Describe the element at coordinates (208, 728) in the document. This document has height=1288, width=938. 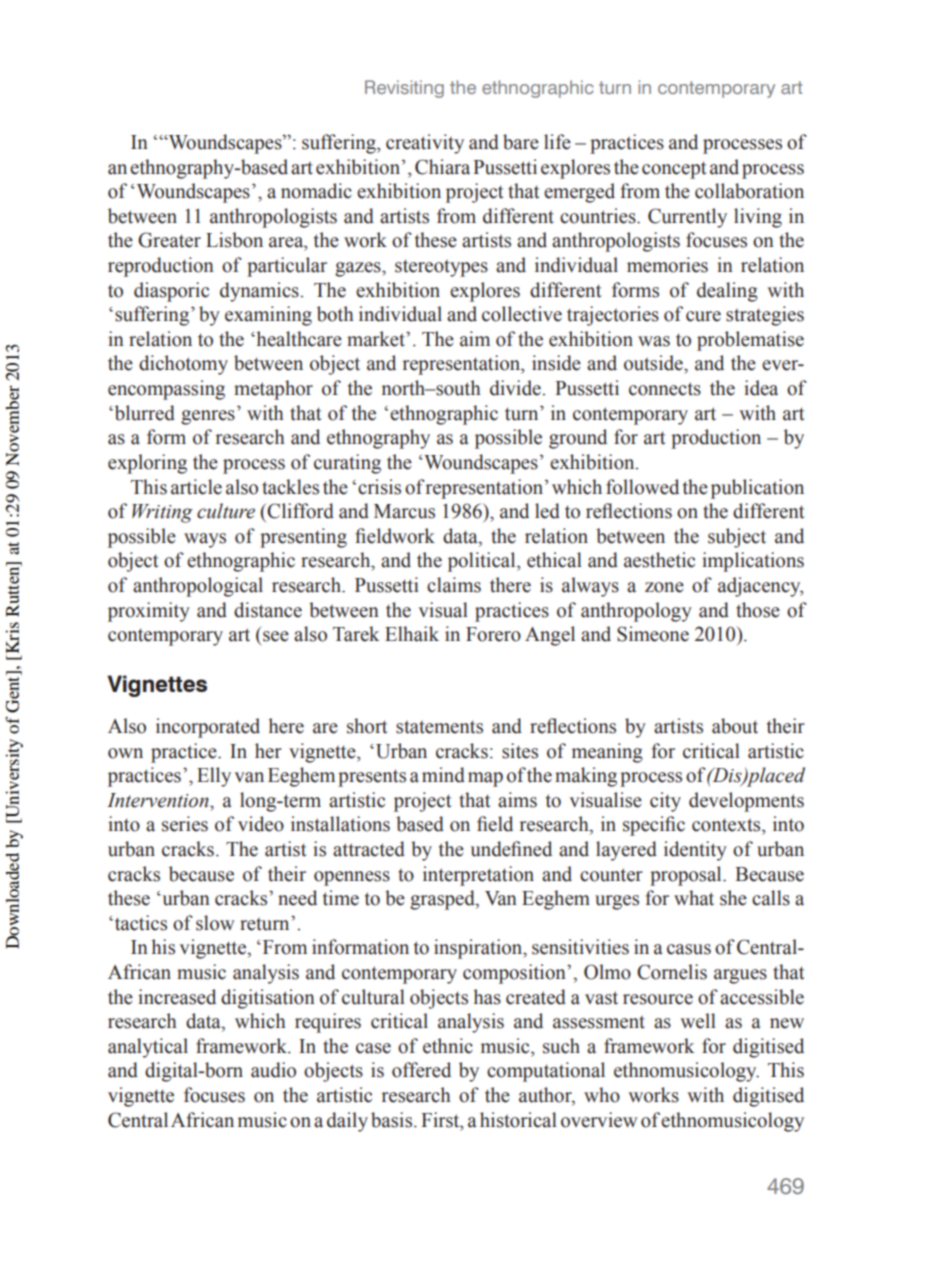
I see `incorporated` at that location.
